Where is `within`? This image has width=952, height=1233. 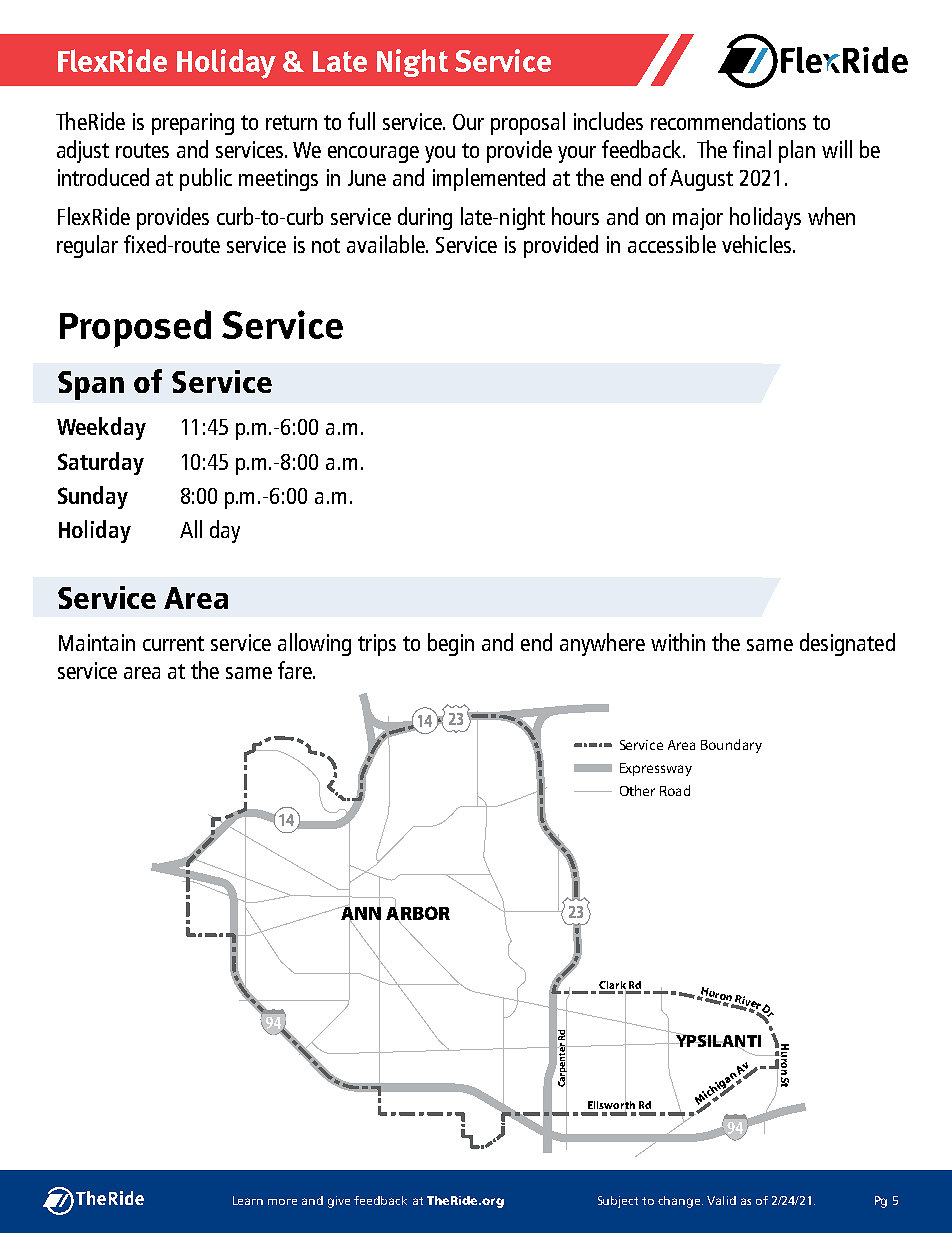
within is located at coordinates (678, 642).
